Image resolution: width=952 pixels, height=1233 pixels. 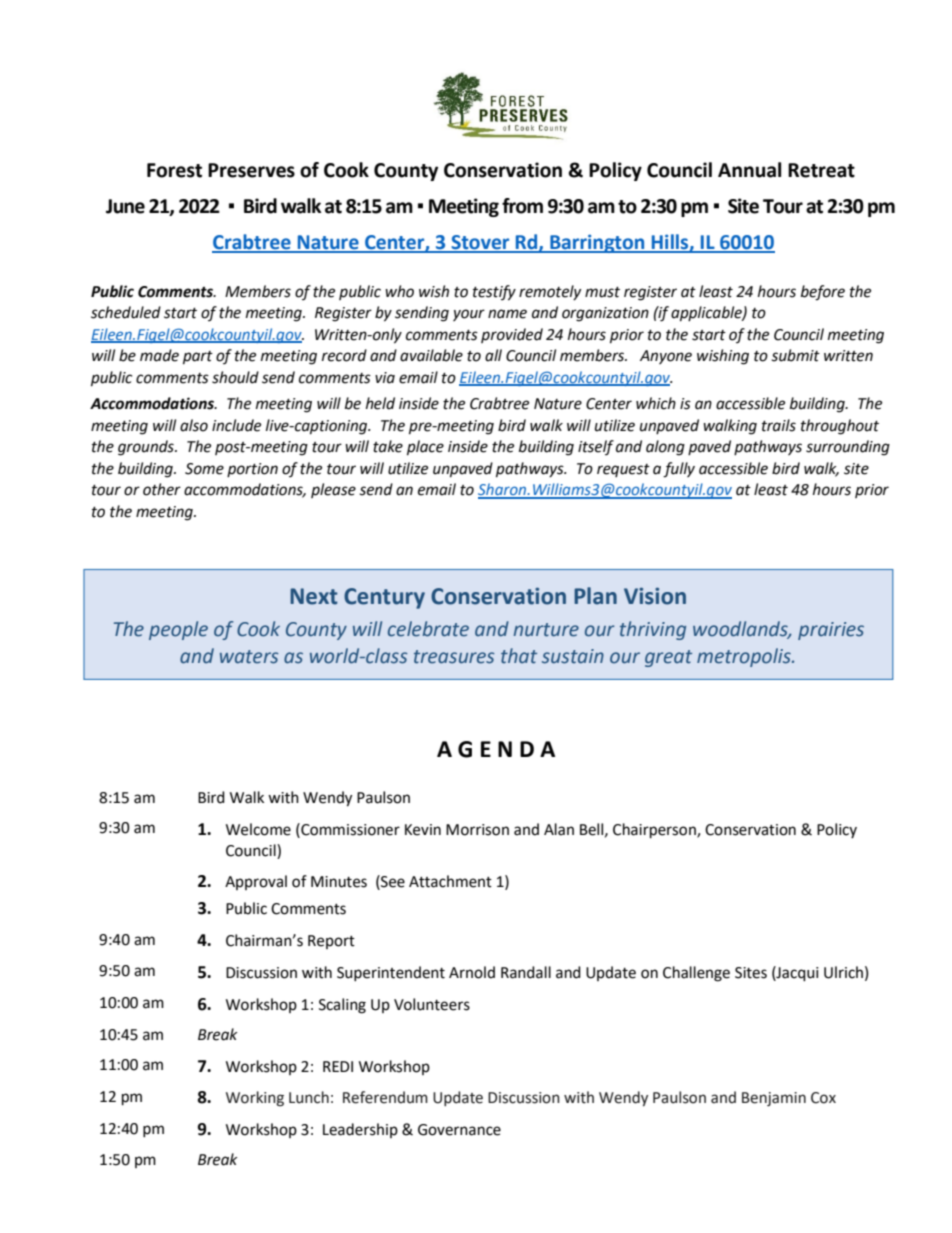 I want to click on Vision, so click(x=655, y=596).
